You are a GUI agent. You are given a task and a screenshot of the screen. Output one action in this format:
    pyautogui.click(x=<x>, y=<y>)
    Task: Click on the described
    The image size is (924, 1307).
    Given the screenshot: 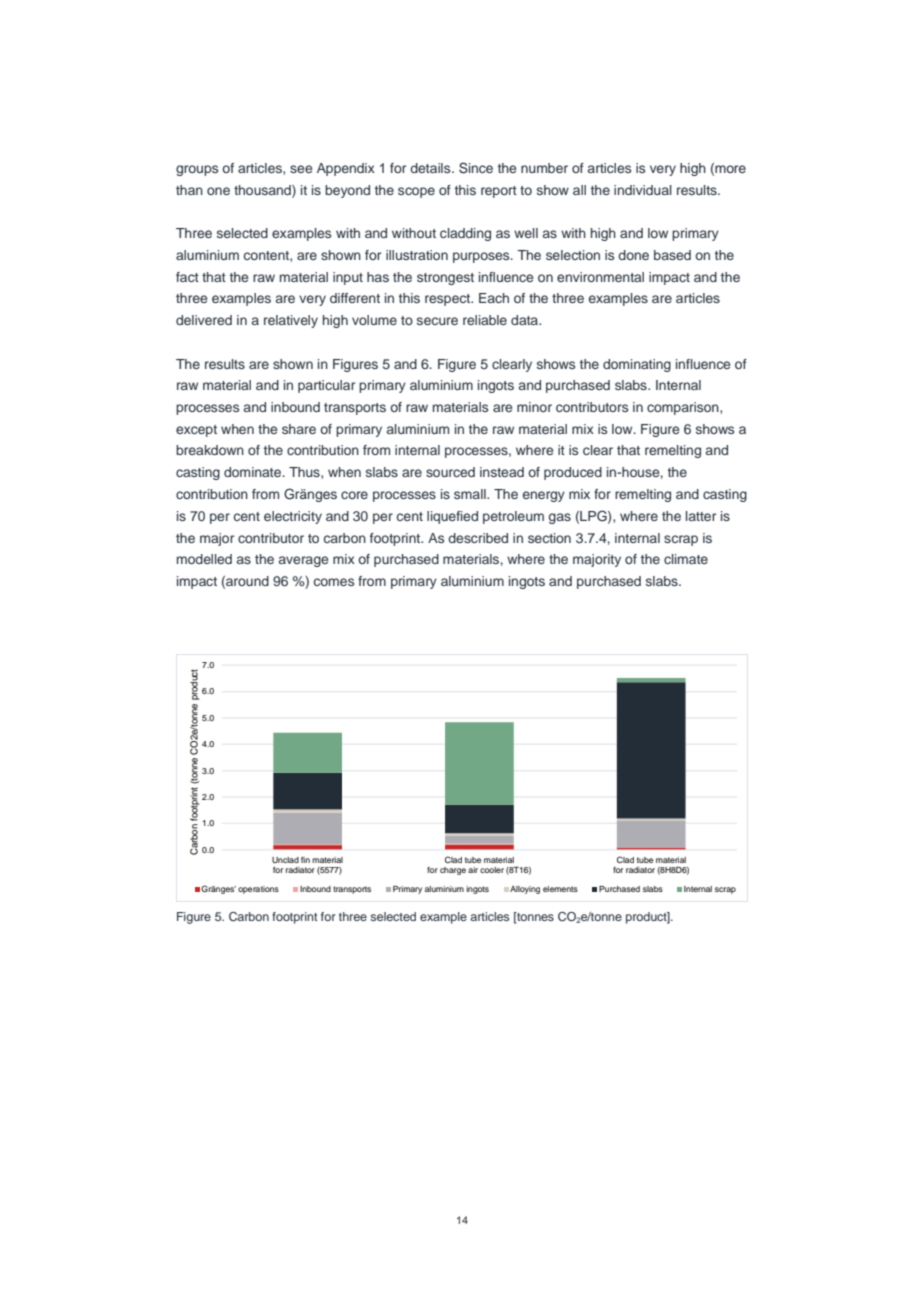 What is the action you would take?
    pyautogui.click(x=478, y=538)
